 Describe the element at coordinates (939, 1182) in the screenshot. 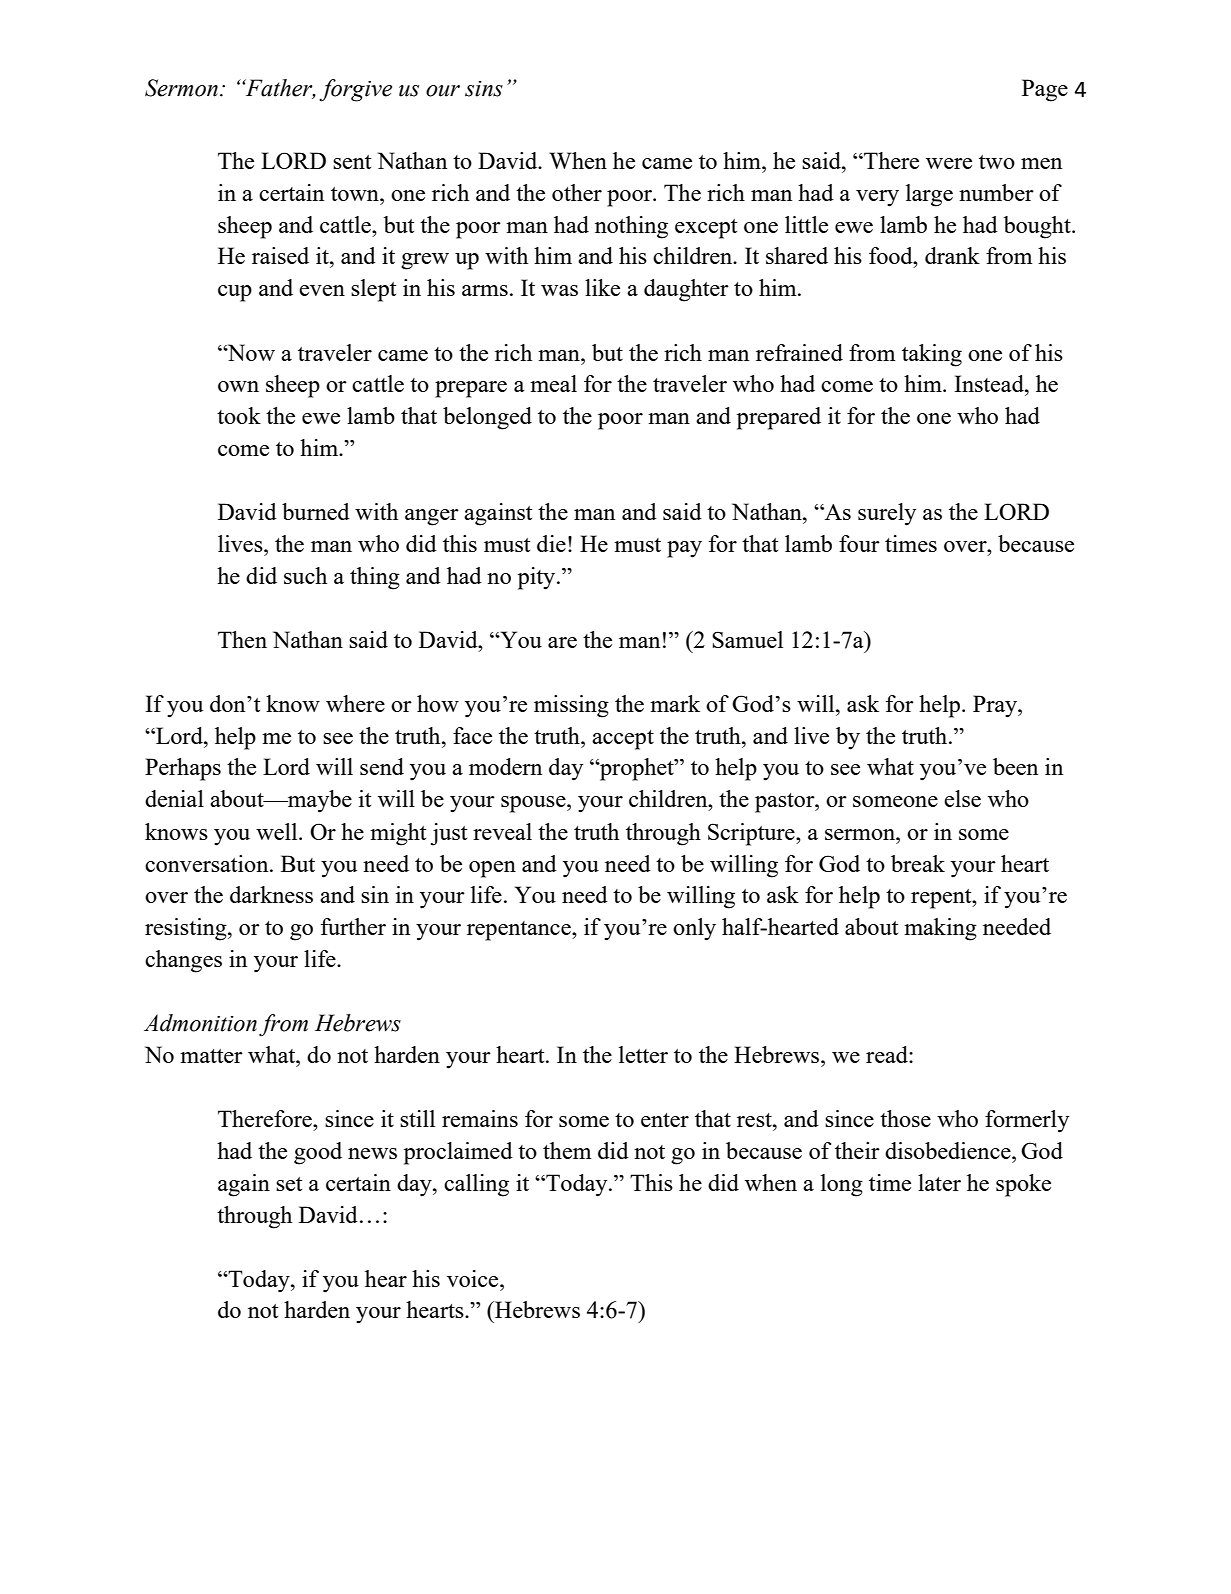

I see `later` at that location.
